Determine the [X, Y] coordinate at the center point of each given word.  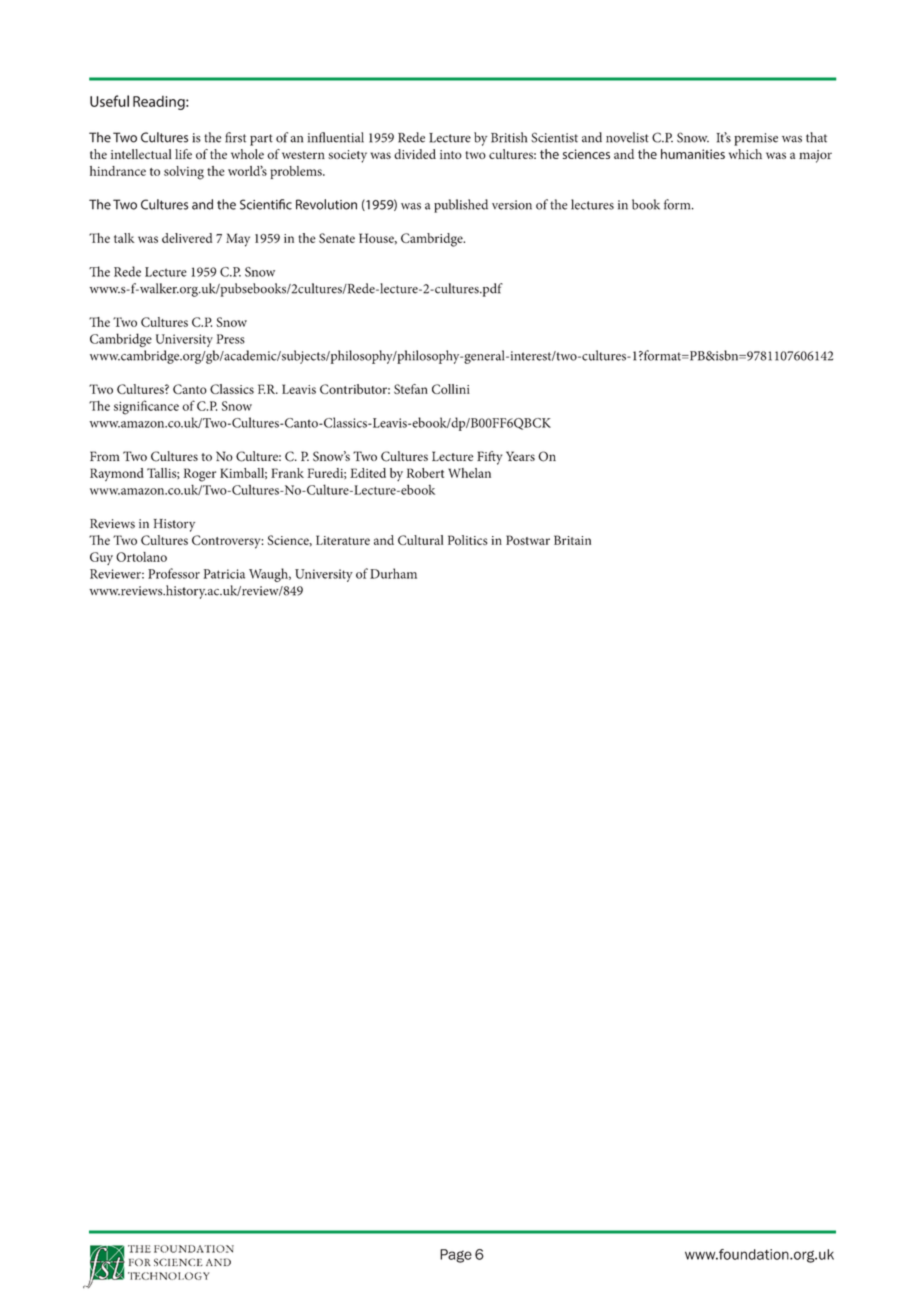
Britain [572, 540]
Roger [199, 475]
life [183, 154]
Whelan [469, 473]
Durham [393, 573]
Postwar [528, 540]
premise [756, 139]
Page [456, 1256]
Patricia [224, 574]
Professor [174, 573]
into [451, 154]
